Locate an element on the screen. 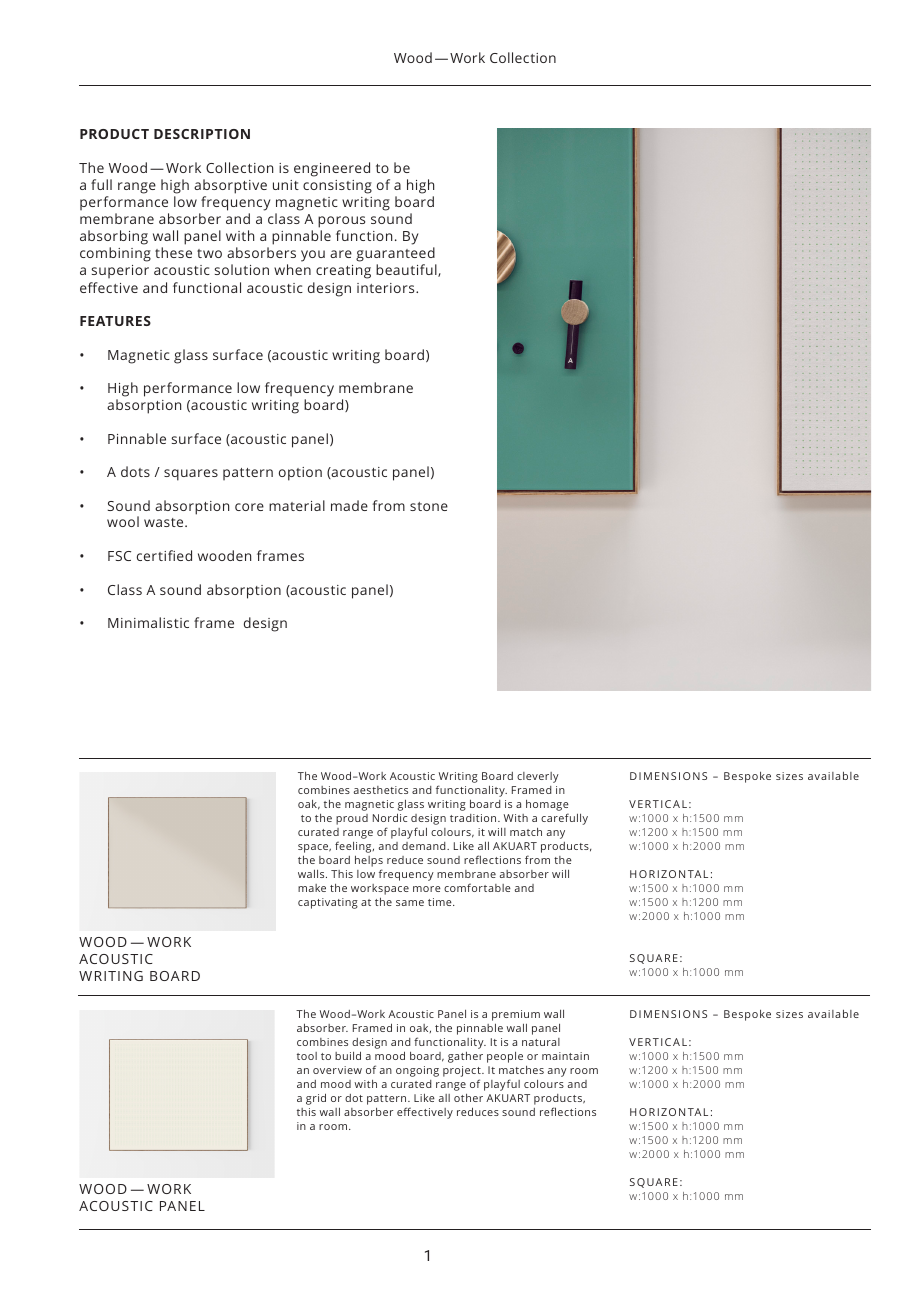 The width and height of the screenshot is (924, 1308). stone is located at coordinates (429, 506).
